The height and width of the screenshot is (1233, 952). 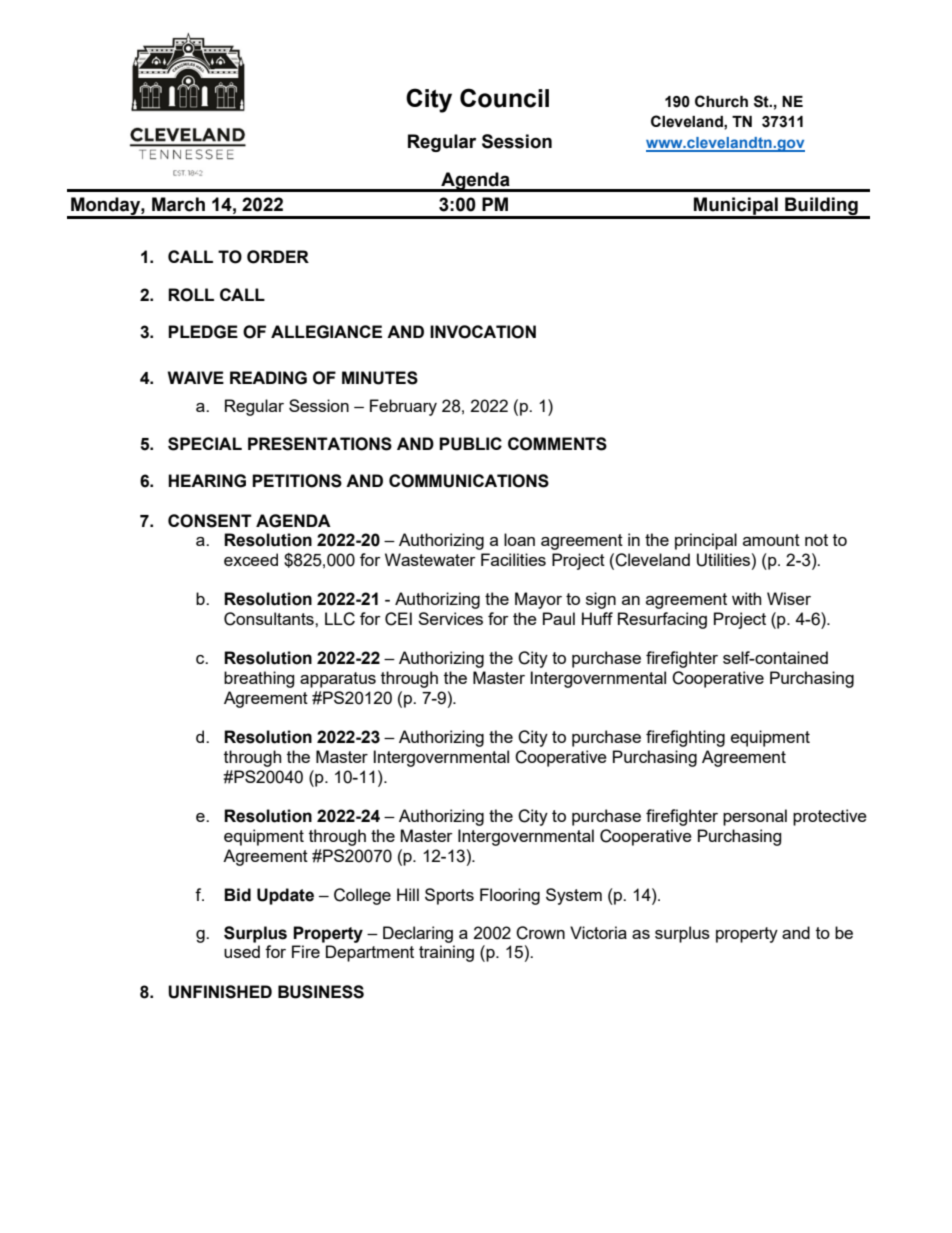 I want to click on with, so click(x=746, y=598).
